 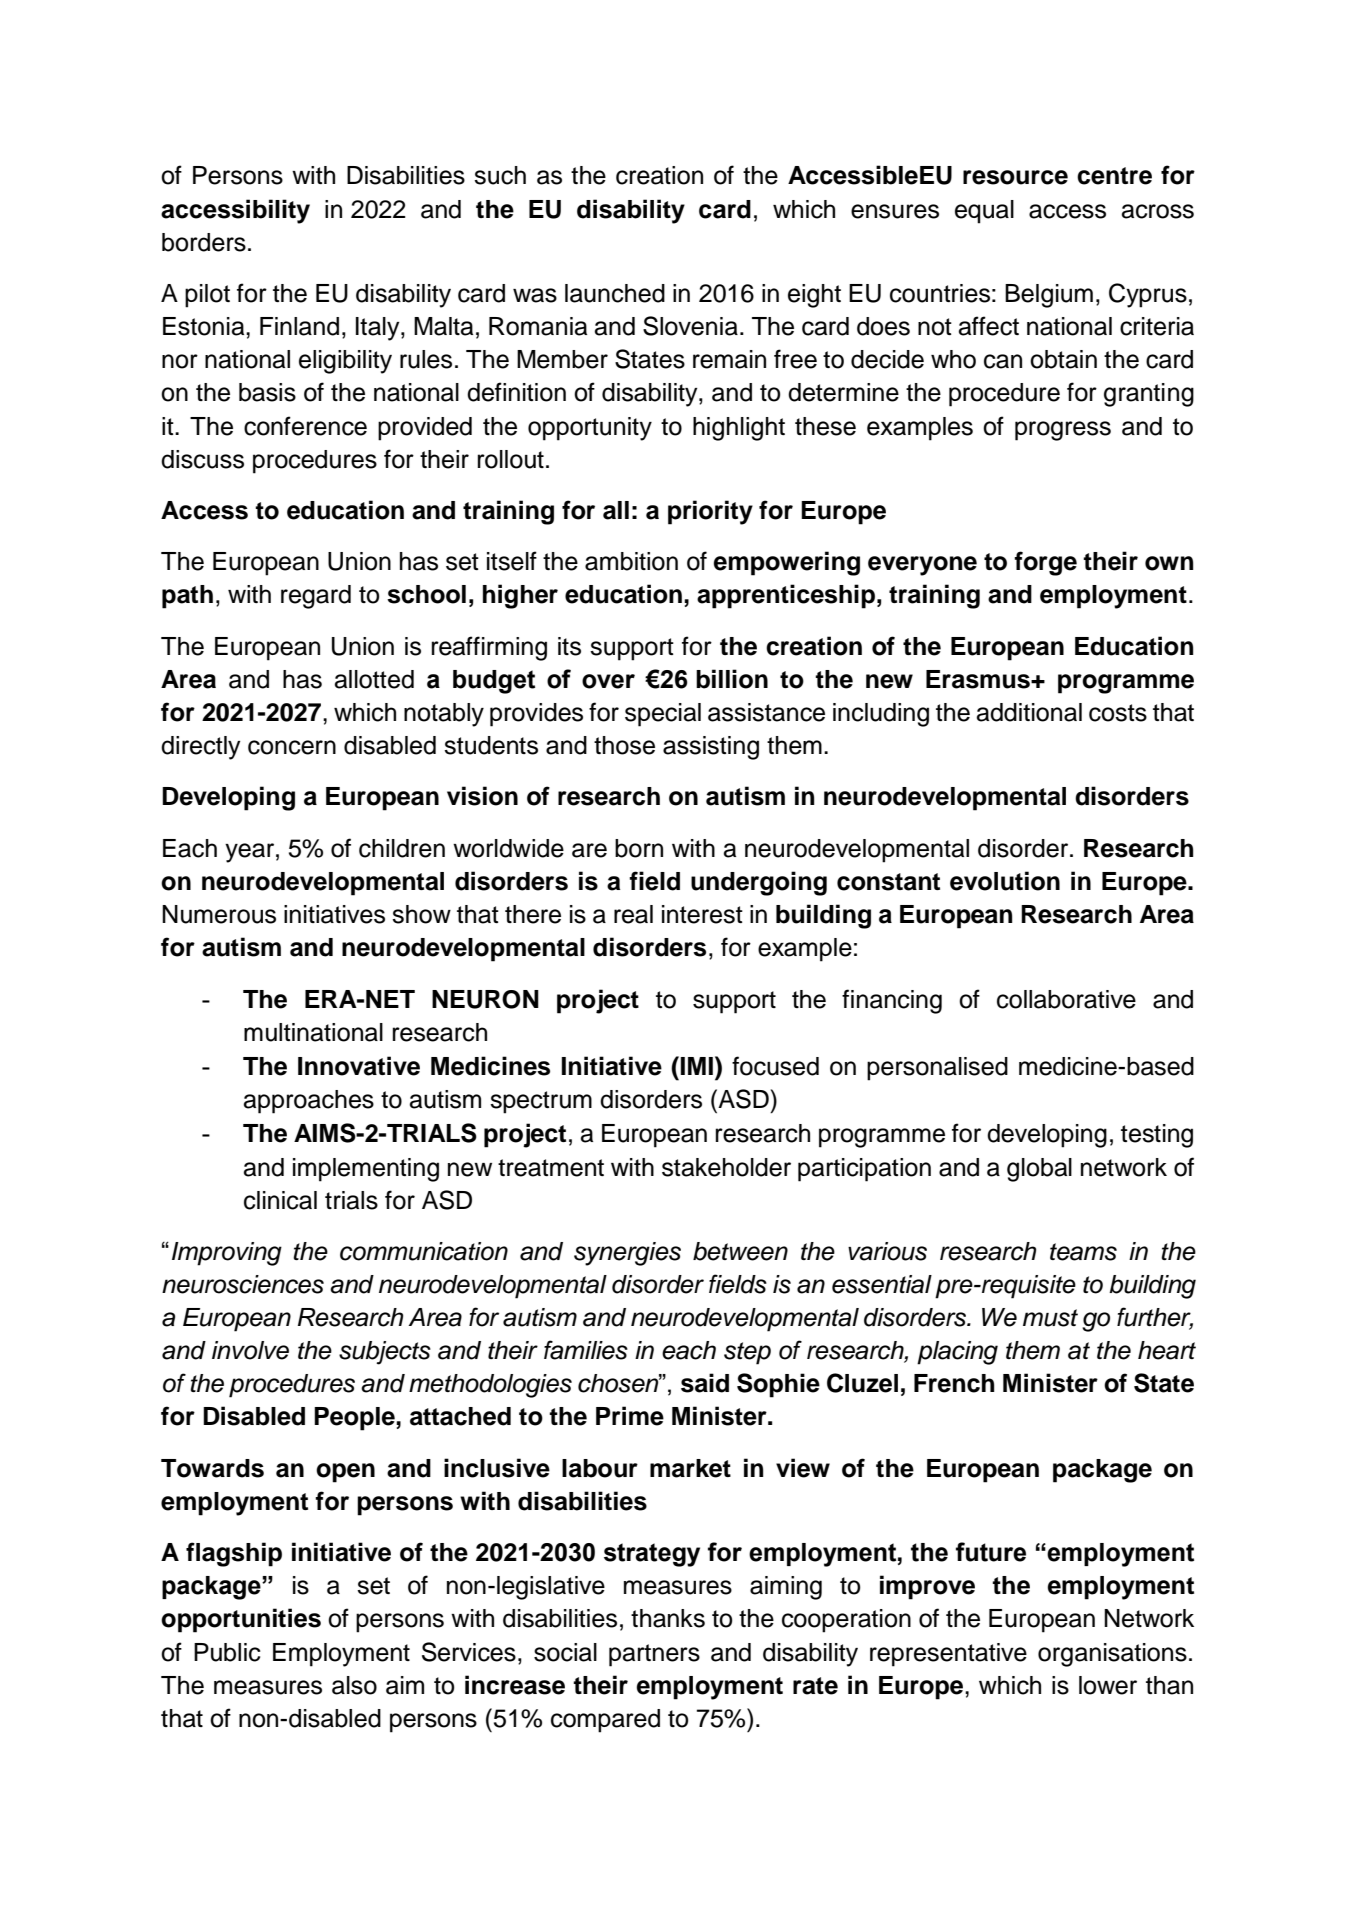 I want to click on also, so click(x=354, y=1685).
